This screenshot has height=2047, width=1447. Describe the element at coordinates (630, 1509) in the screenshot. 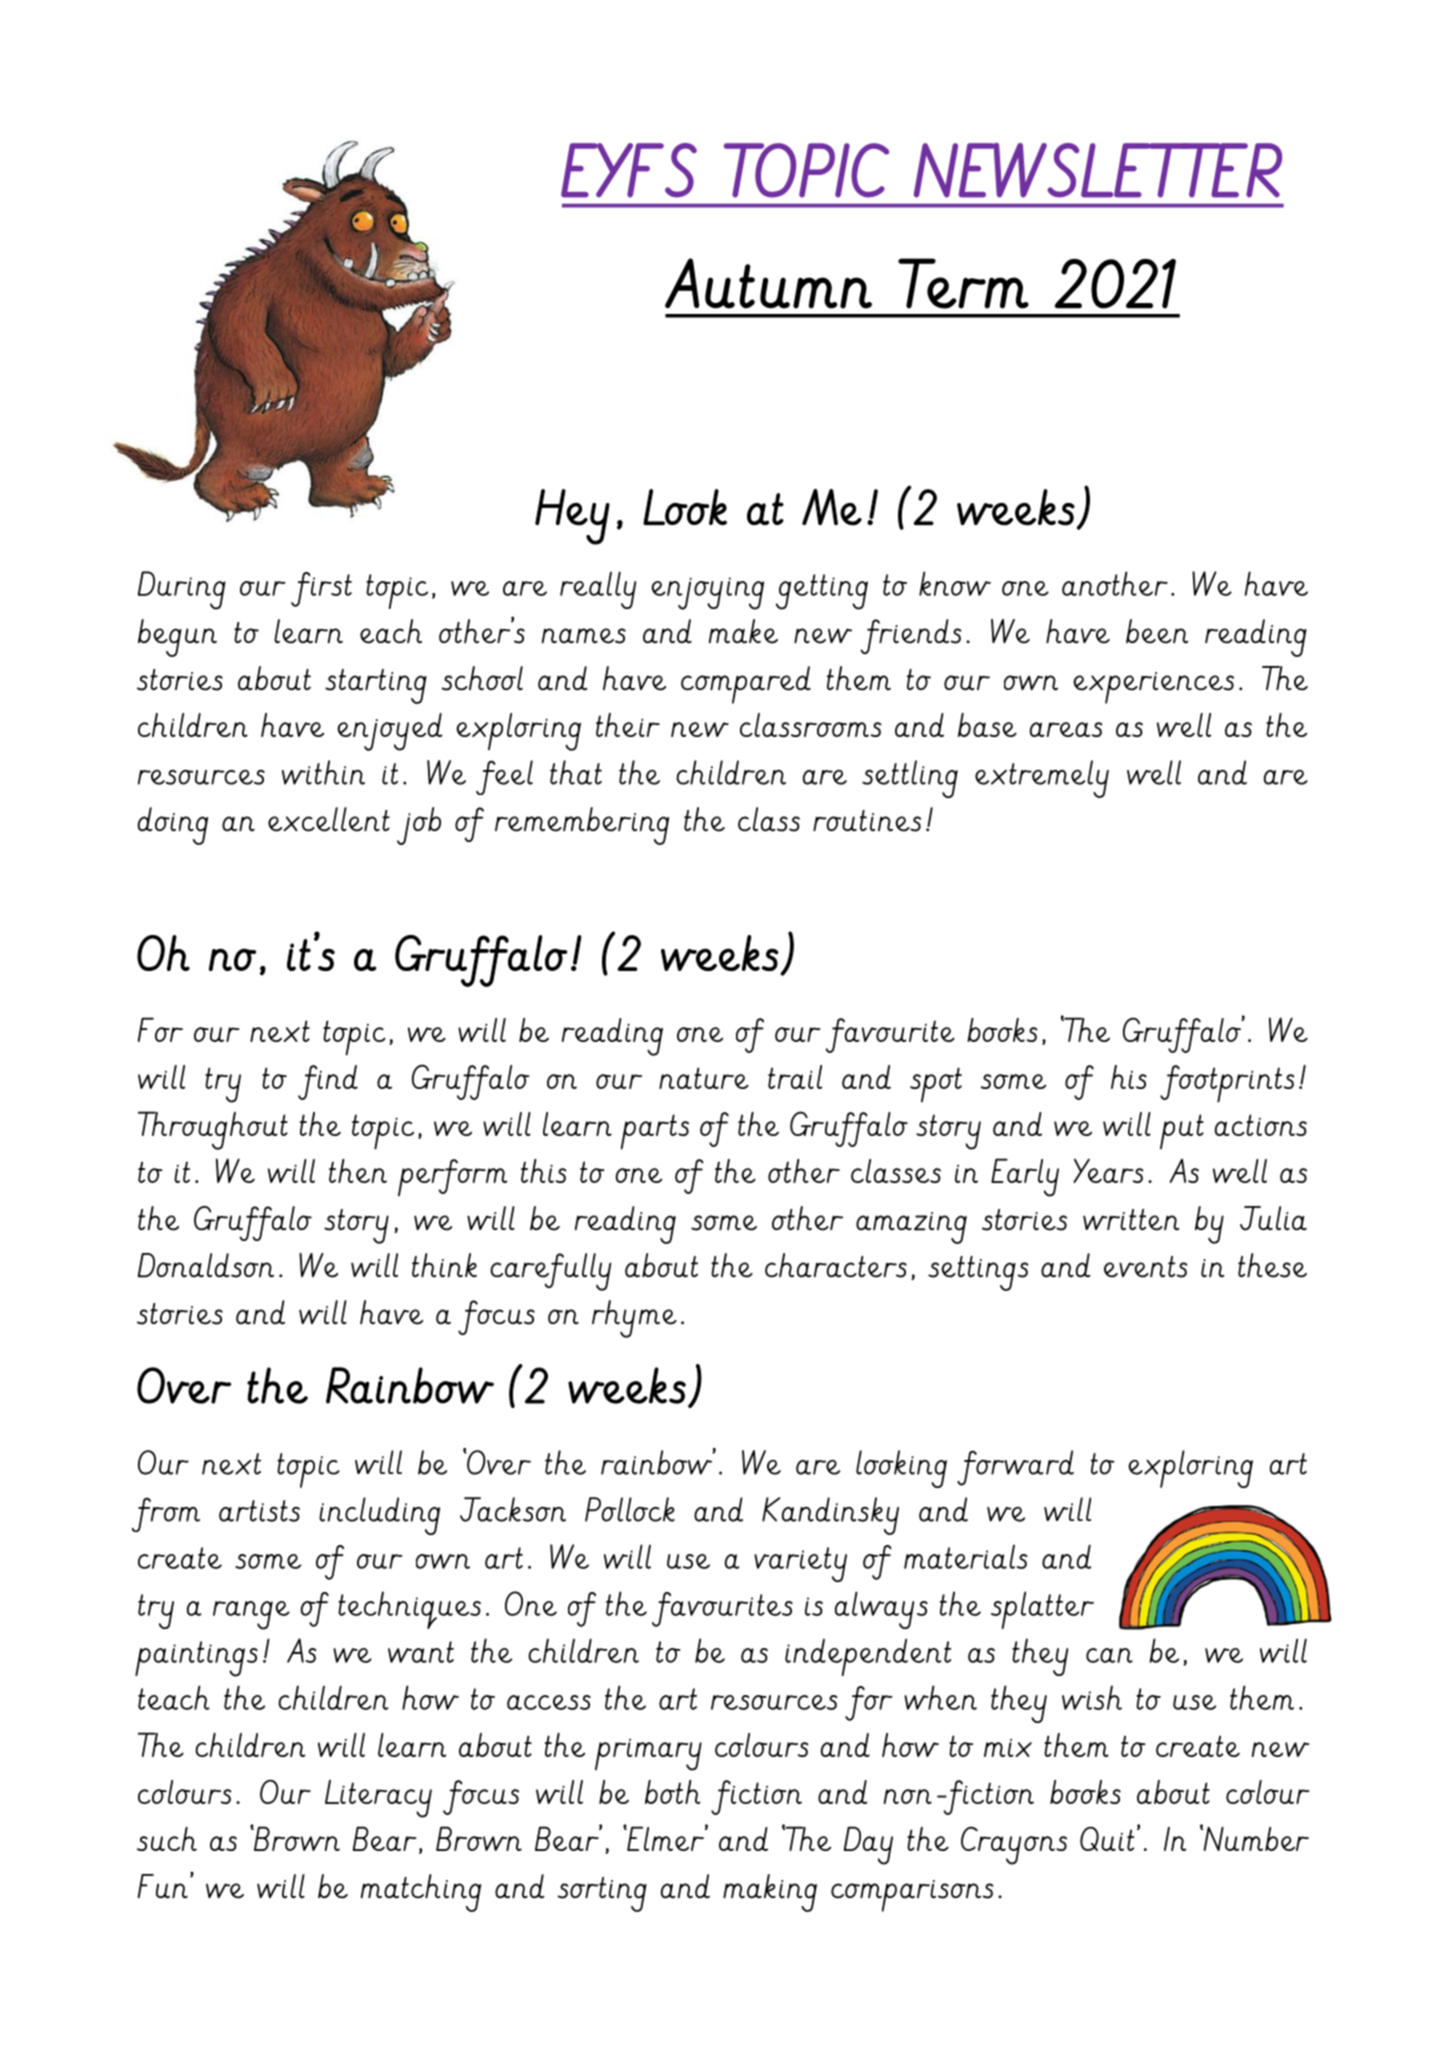

I see `Pollock` at that location.
